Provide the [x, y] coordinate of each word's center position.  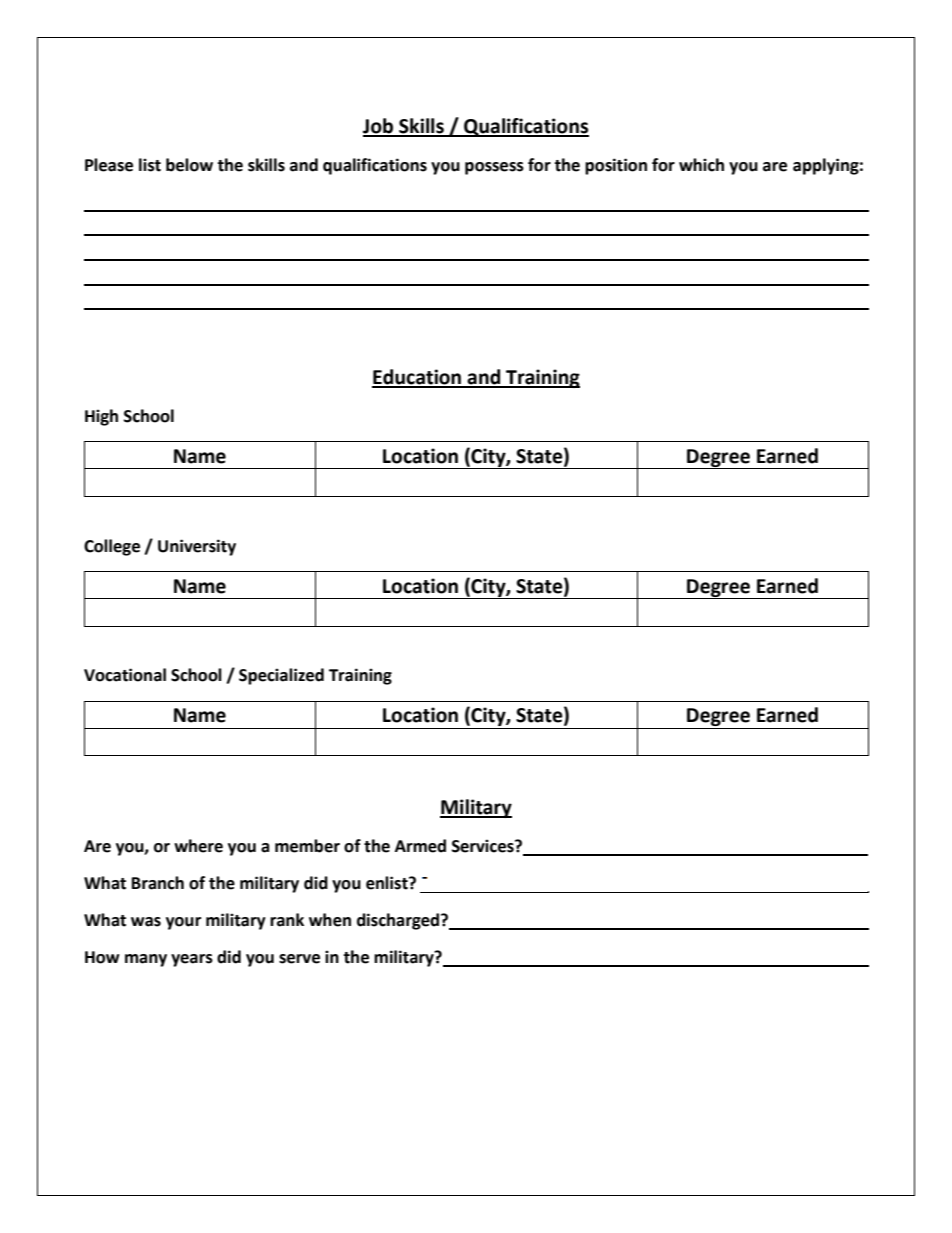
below [189, 165]
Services [484, 846]
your [183, 923]
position [616, 166]
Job [379, 127]
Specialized [281, 676]
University [197, 547]
